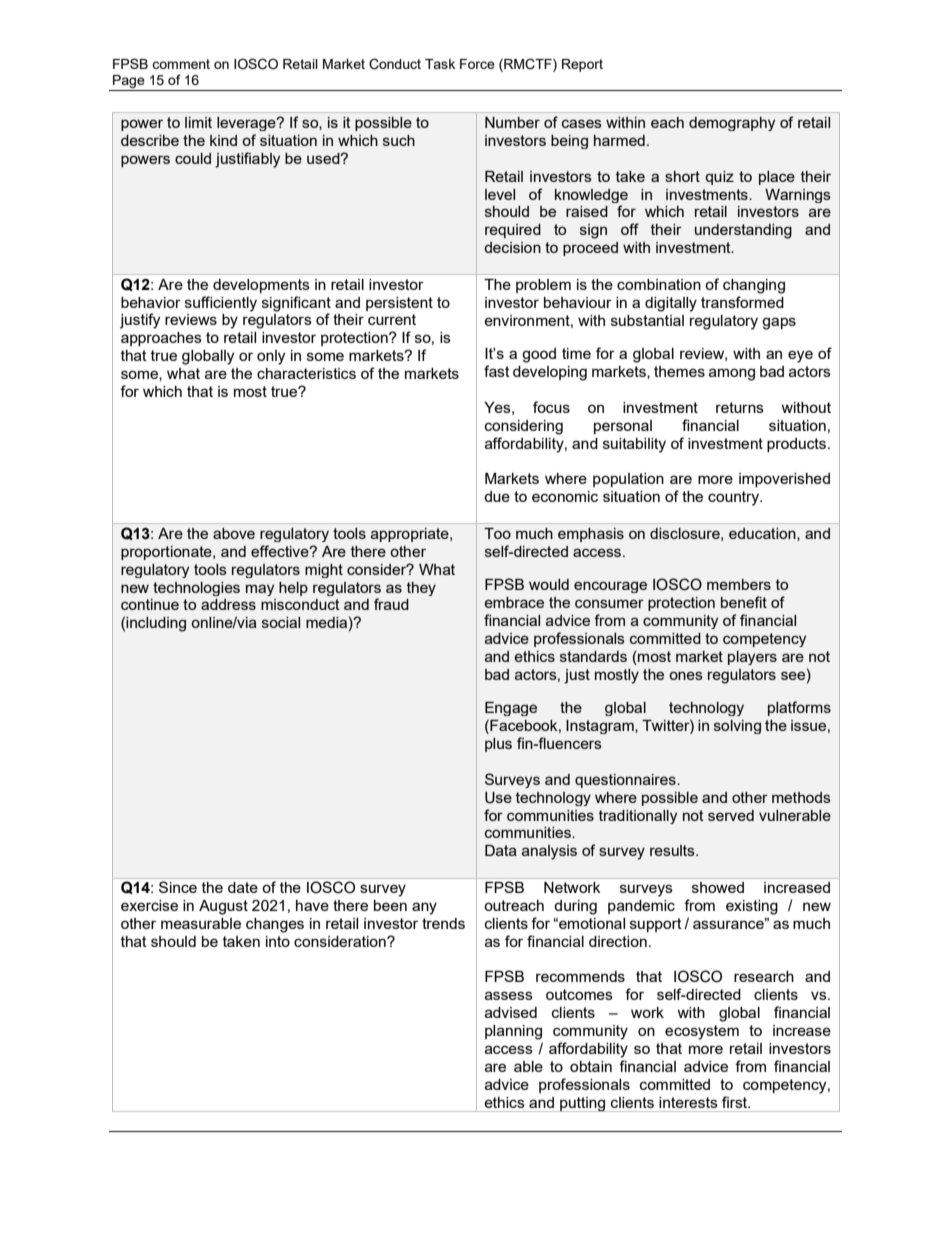  I want to click on planning, so click(513, 1032).
